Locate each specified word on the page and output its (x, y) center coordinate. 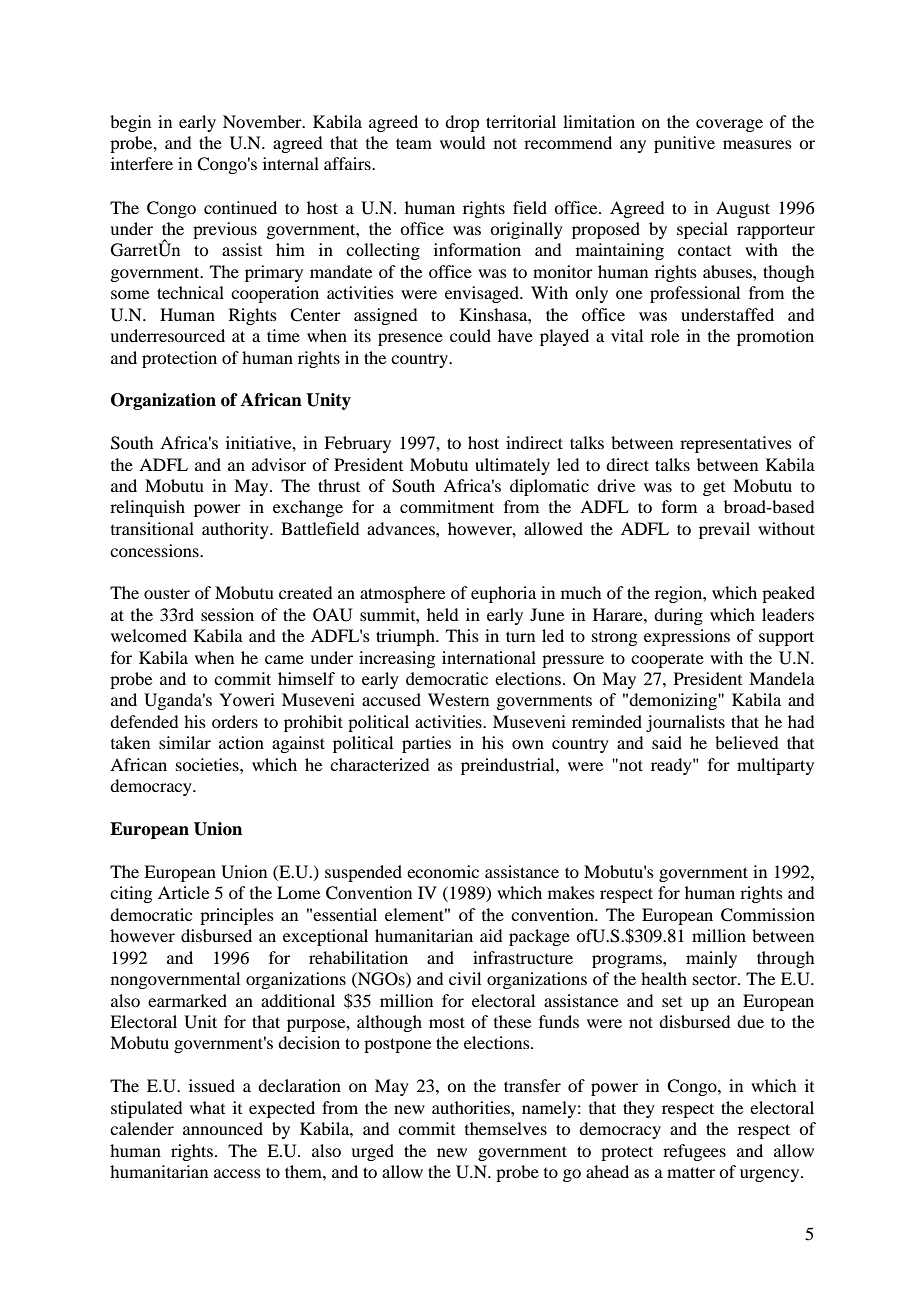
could (470, 335)
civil (465, 978)
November (263, 121)
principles (237, 916)
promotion (775, 337)
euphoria (503, 594)
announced (223, 1128)
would (462, 142)
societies (208, 764)
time (283, 335)
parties (426, 744)
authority (236, 530)
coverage (729, 125)
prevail (724, 530)
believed (746, 742)
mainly (711, 959)
